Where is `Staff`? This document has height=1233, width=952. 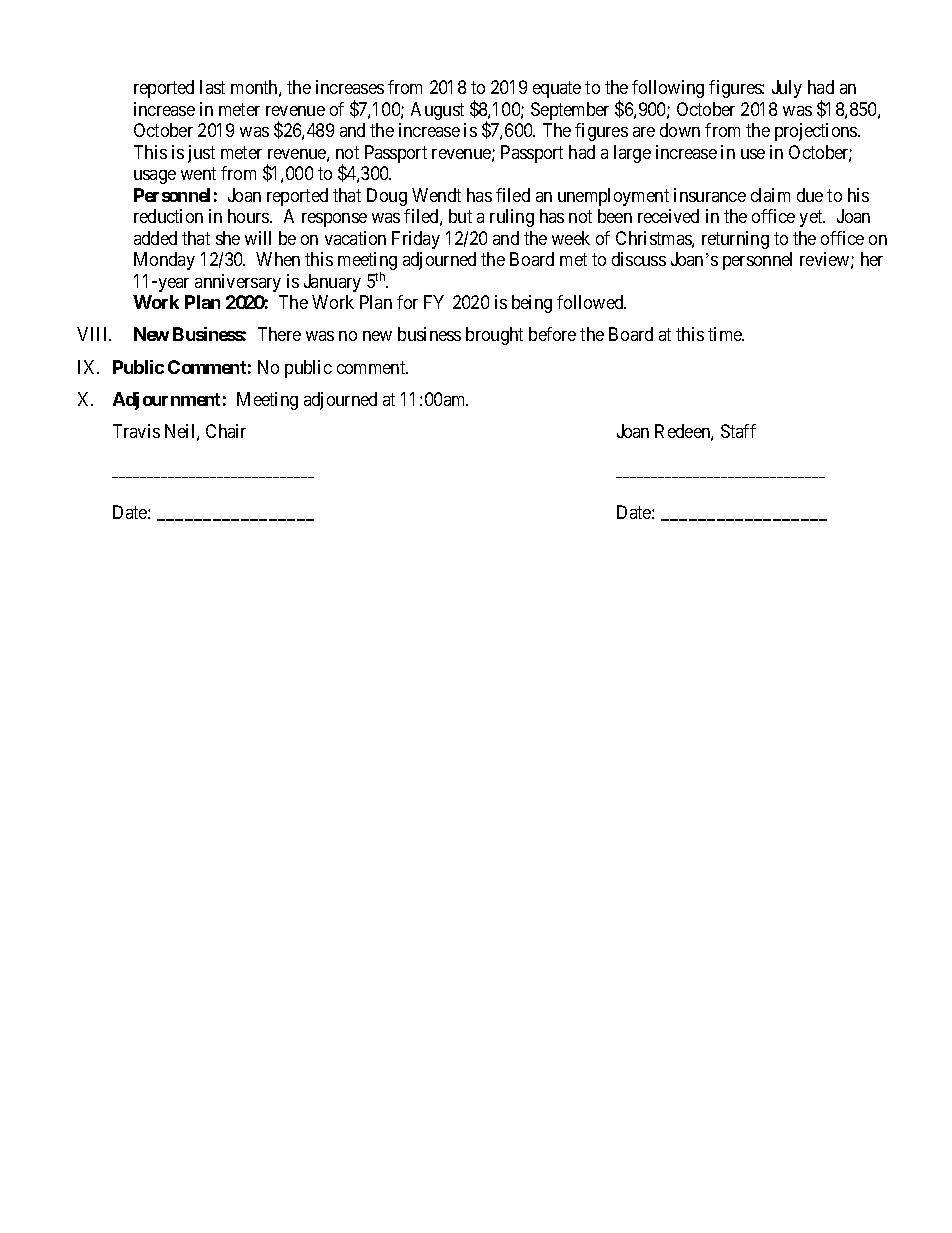
Staff is located at coordinates (738, 431).
